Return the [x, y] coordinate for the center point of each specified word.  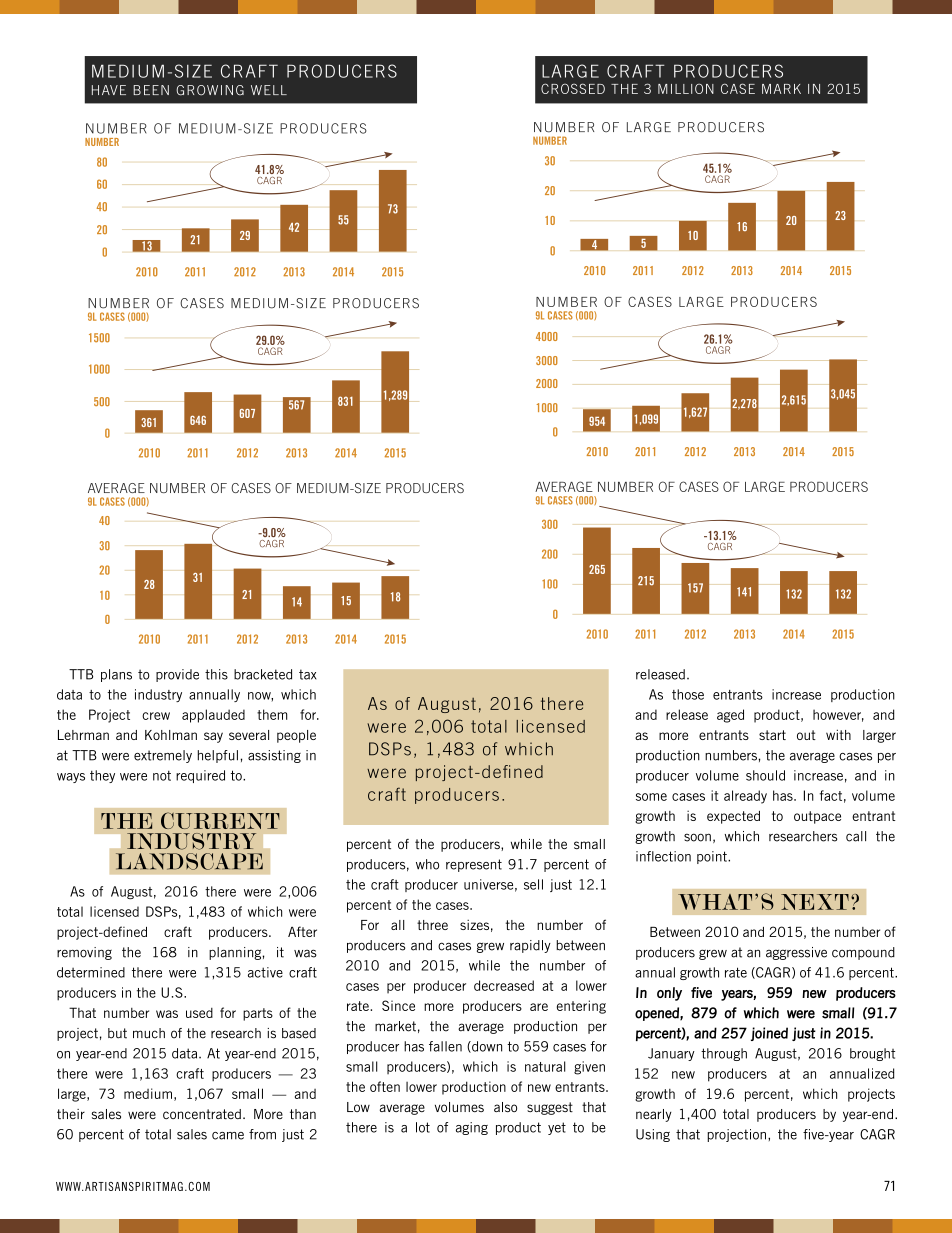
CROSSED [573, 88]
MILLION [686, 88]
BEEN [151, 90]
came [228, 1136]
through [724, 1054]
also [505, 1107]
